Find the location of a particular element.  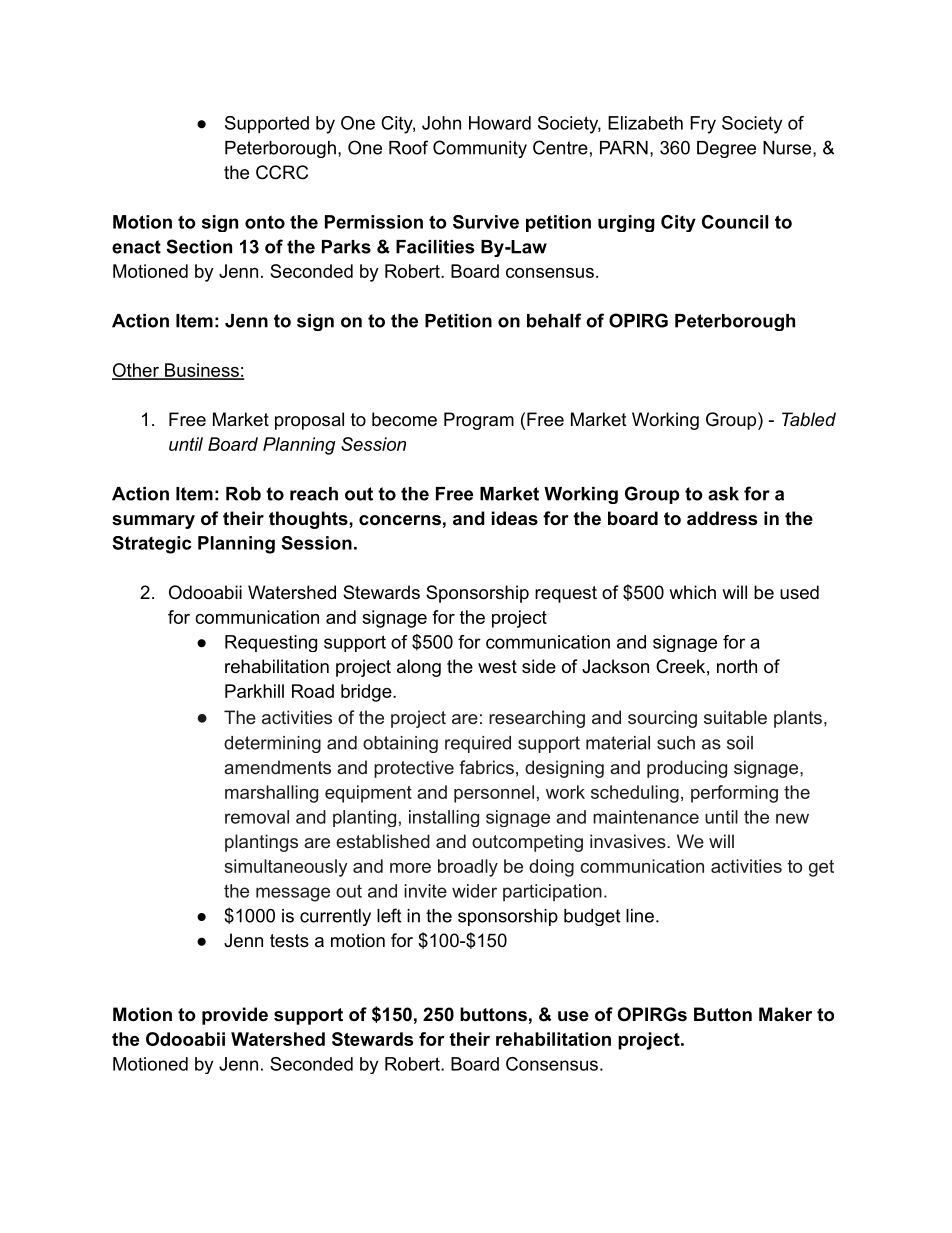

behalf is located at coordinates (554, 320).
